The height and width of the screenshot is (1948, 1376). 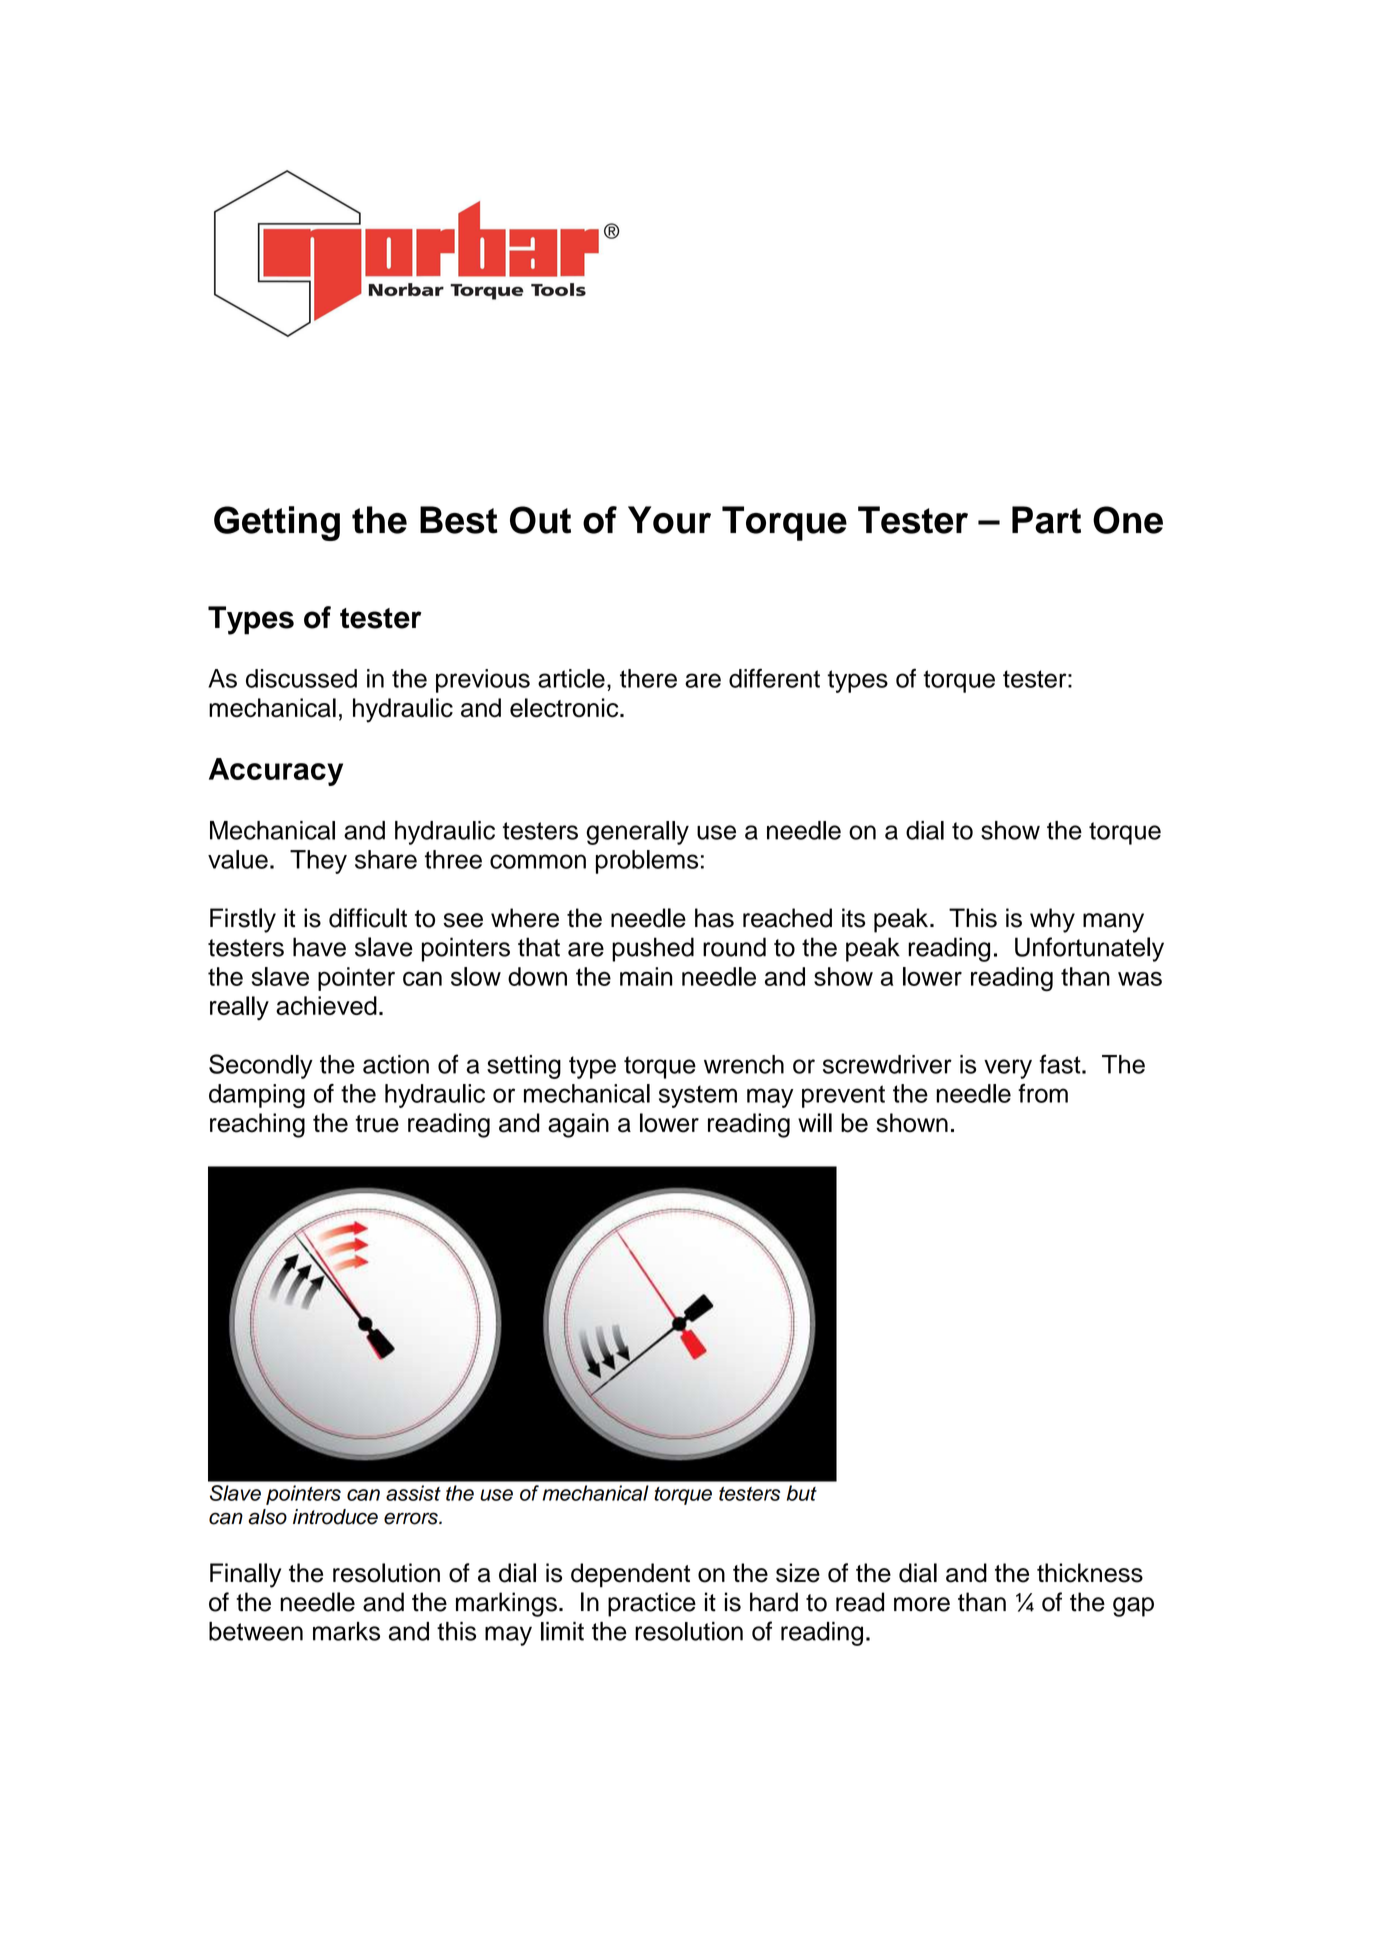 I want to click on practice, so click(x=652, y=1604).
